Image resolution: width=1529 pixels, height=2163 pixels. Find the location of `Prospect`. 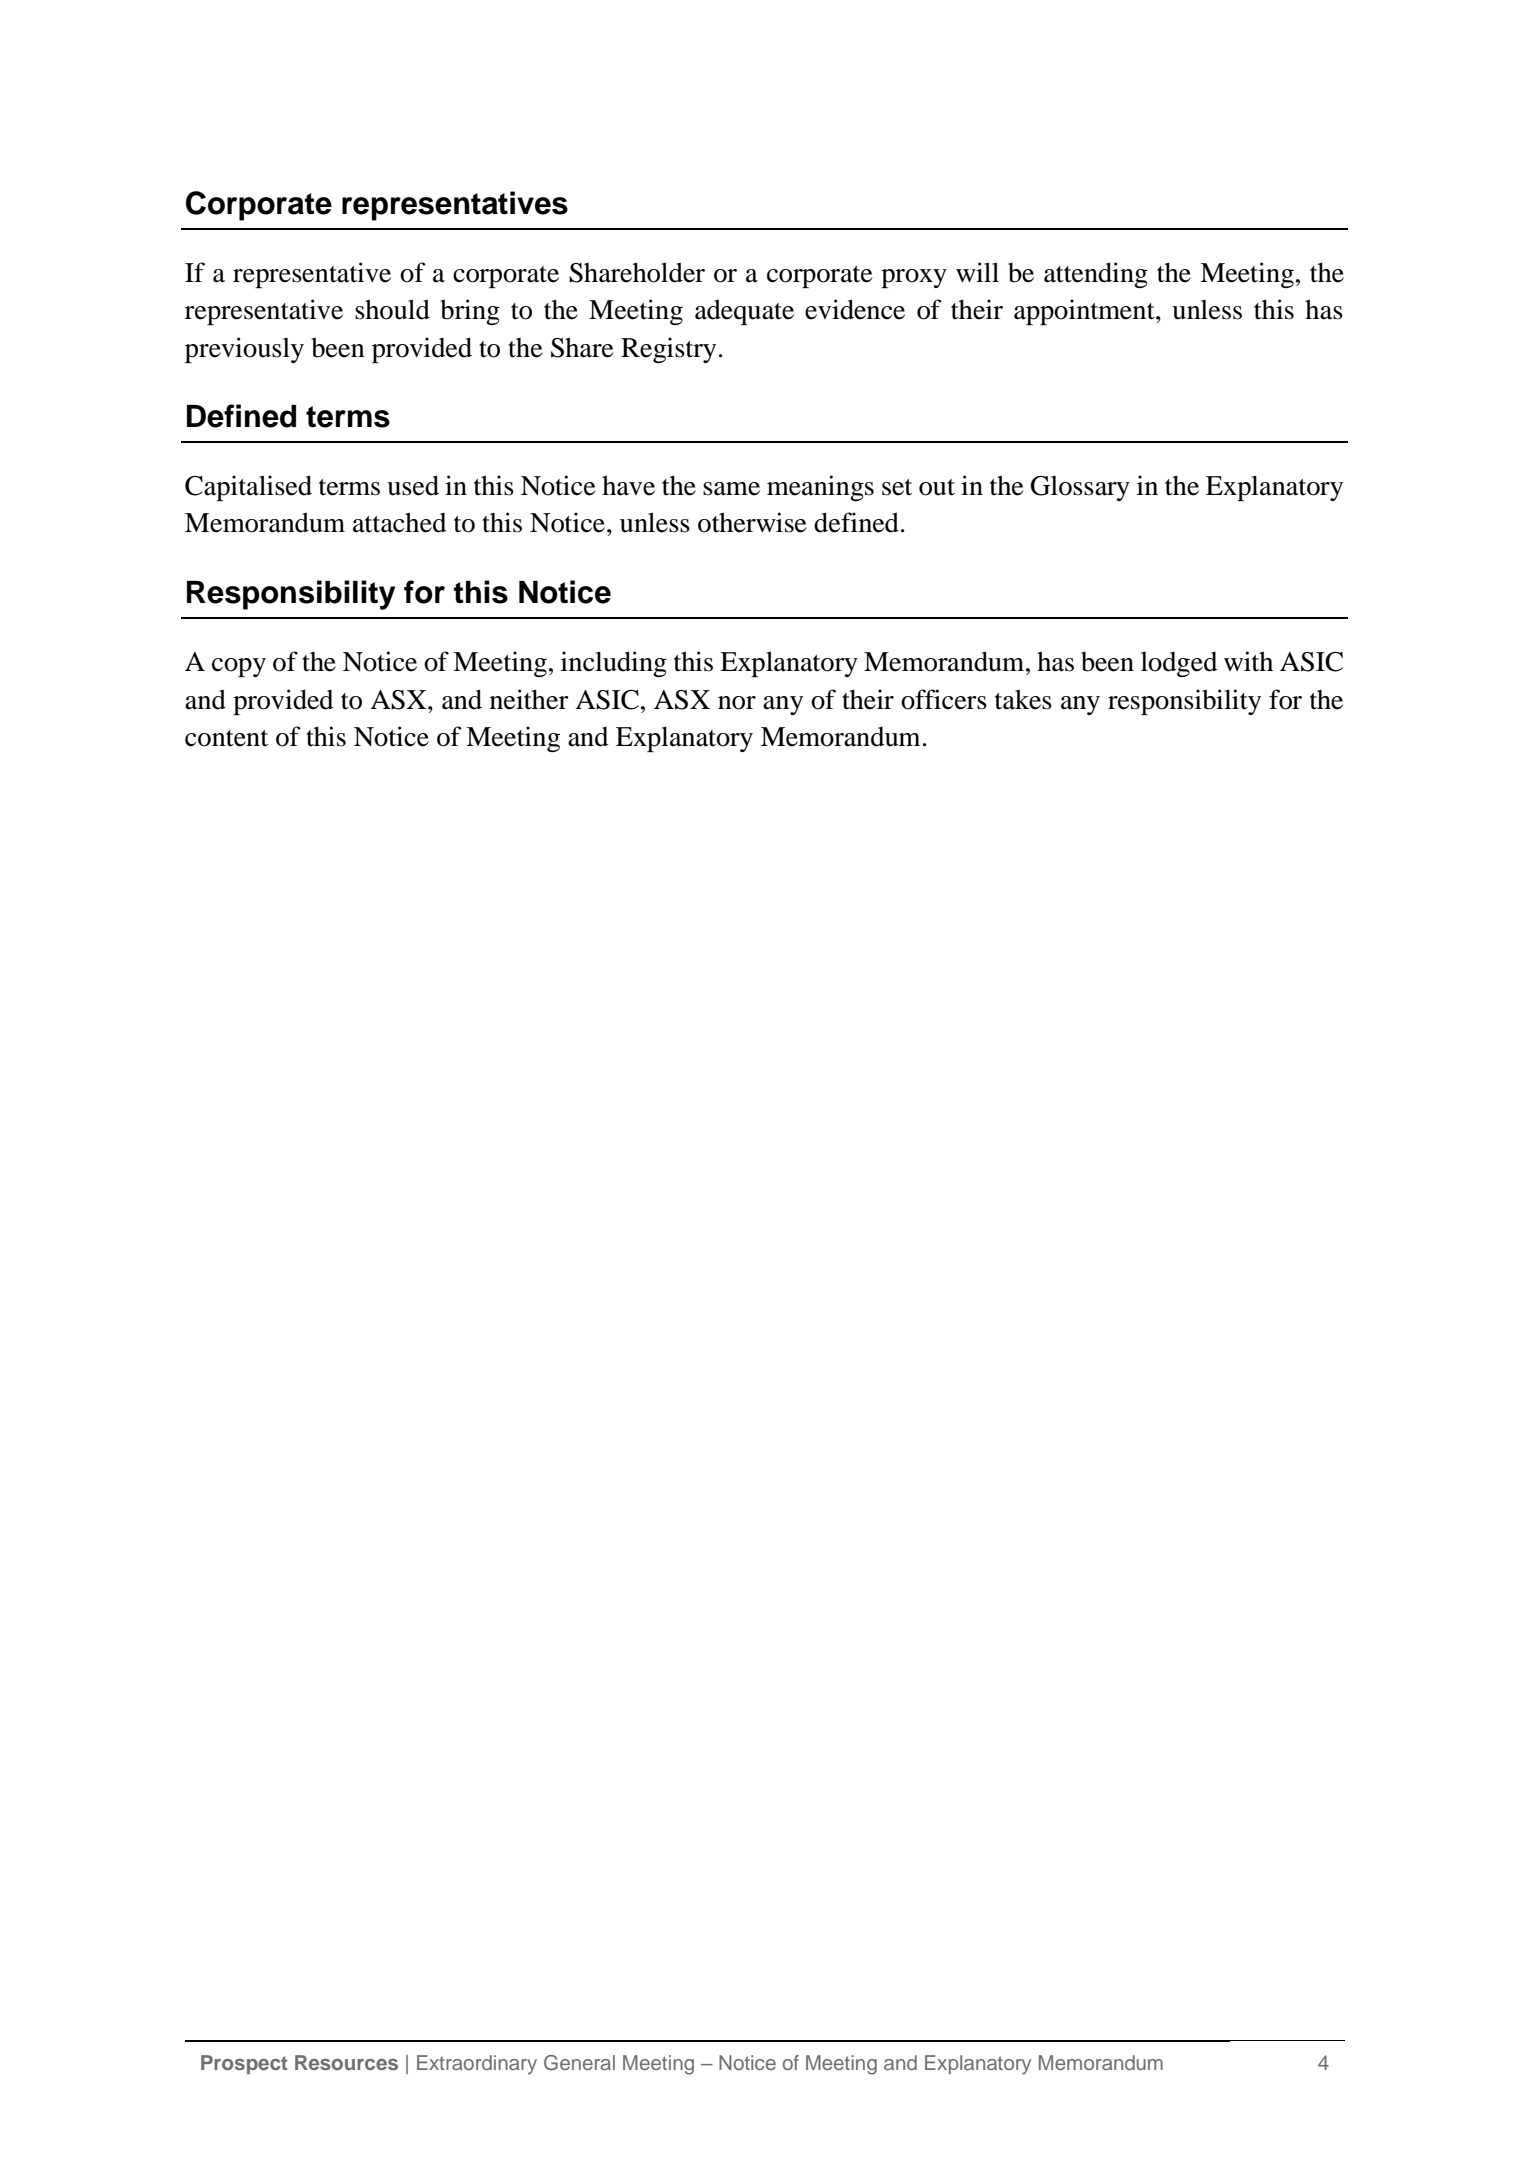

Prospect is located at coordinates (244, 2064).
